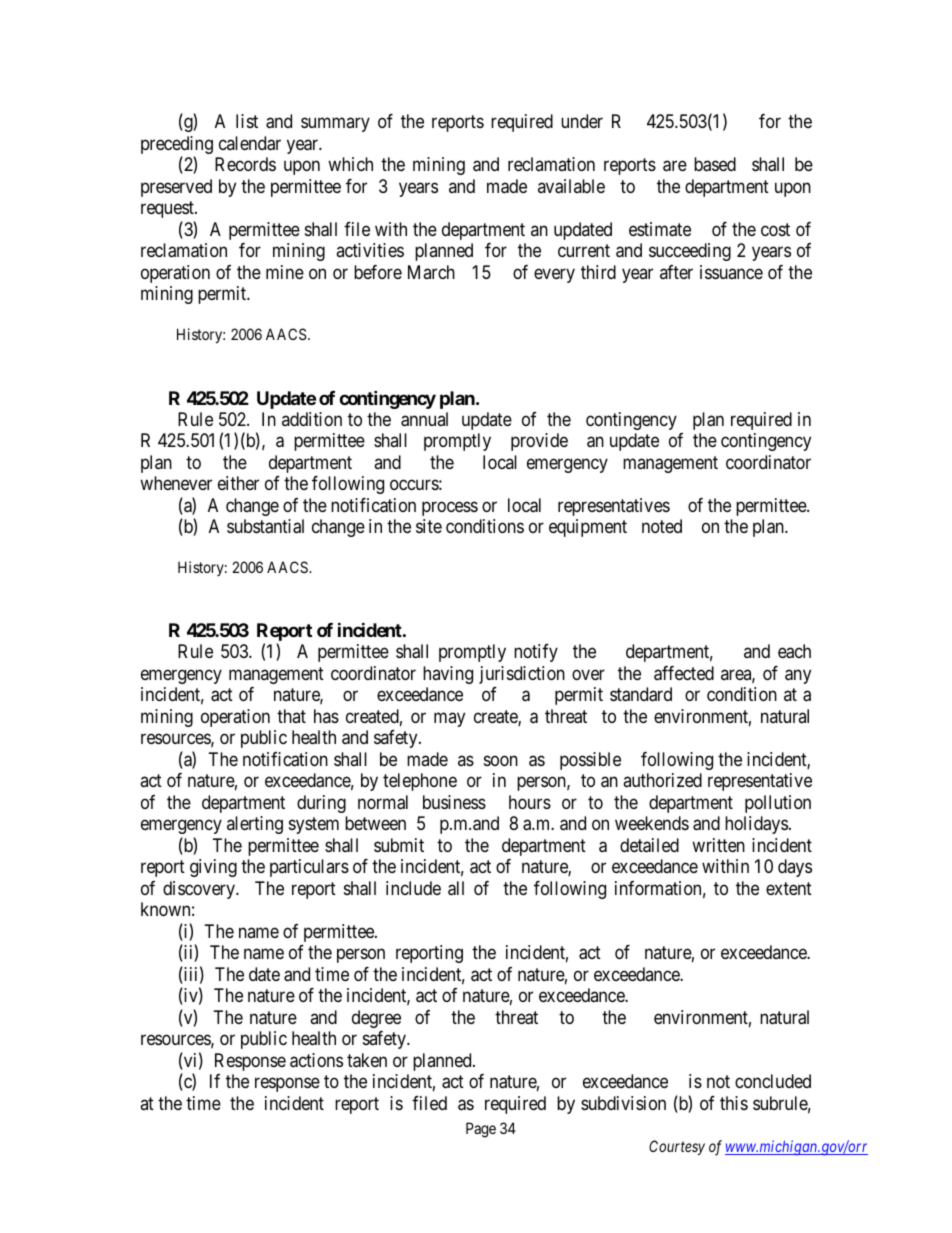 The width and height of the document is (952, 1233). What do you see at coordinates (291, 716) in the document?
I see `that` at bounding box center [291, 716].
